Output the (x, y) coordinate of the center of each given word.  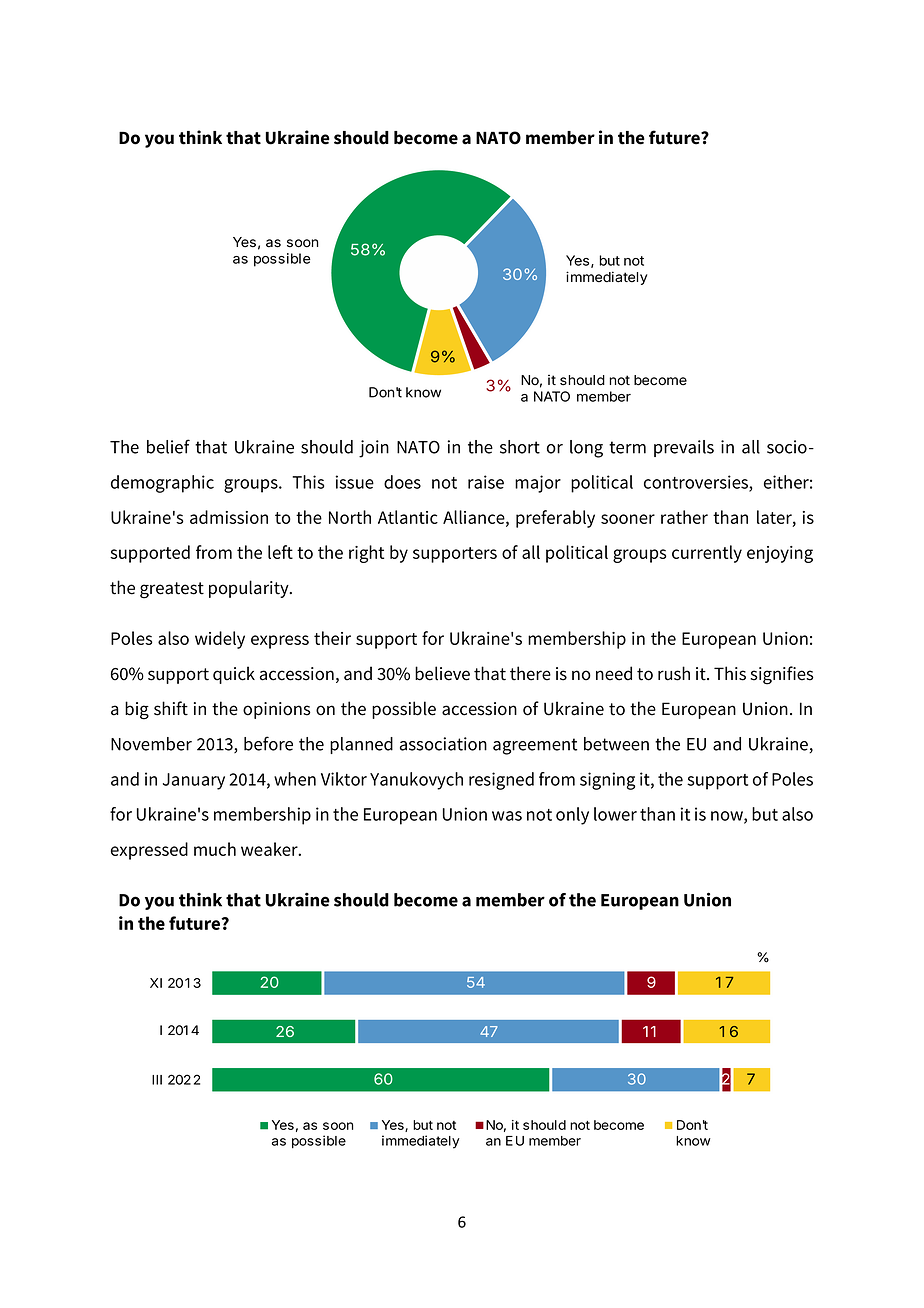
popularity (250, 589)
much (215, 849)
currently (707, 554)
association (443, 744)
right (366, 554)
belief (168, 446)
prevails (684, 448)
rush (674, 673)
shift (171, 708)
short (520, 447)
